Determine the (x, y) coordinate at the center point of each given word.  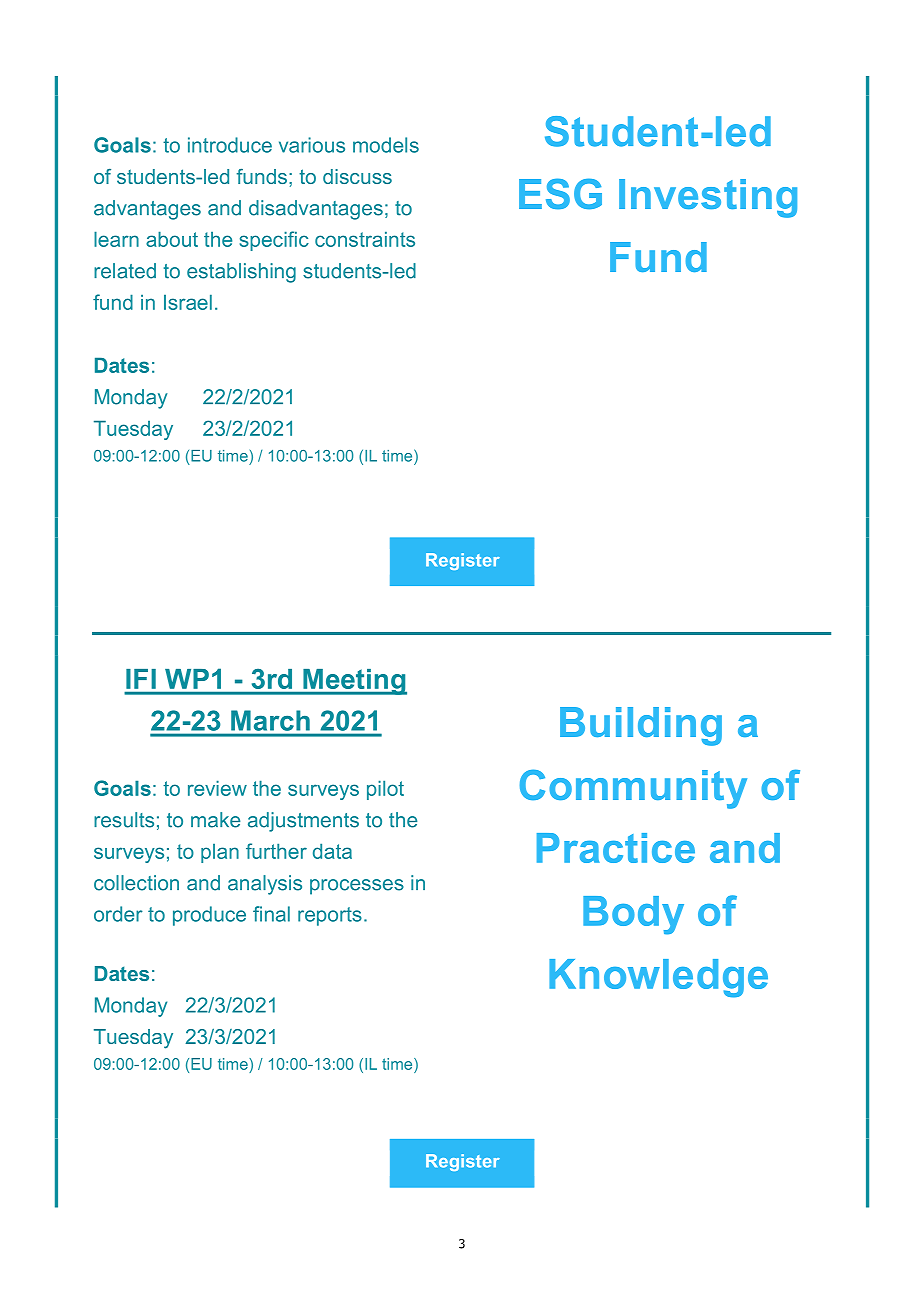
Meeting (354, 682)
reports (330, 916)
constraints (365, 239)
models (386, 145)
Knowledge (658, 978)
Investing (708, 198)
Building (641, 726)
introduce (230, 145)
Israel (188, 302)
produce (209, 916)
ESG (560, 194)
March (270, 720)
